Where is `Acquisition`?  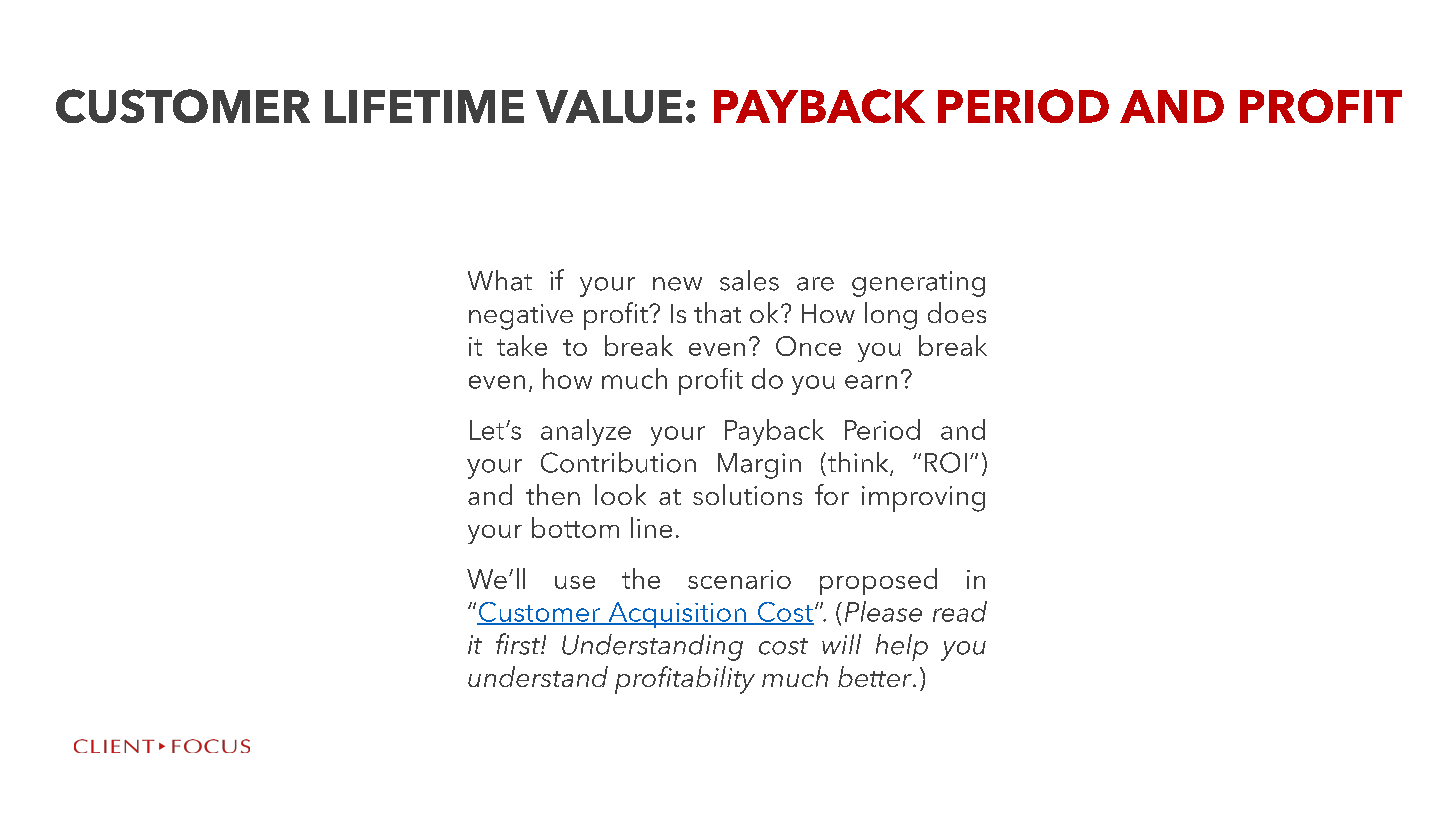
Acquisition is located at coordinates (677, 615).
